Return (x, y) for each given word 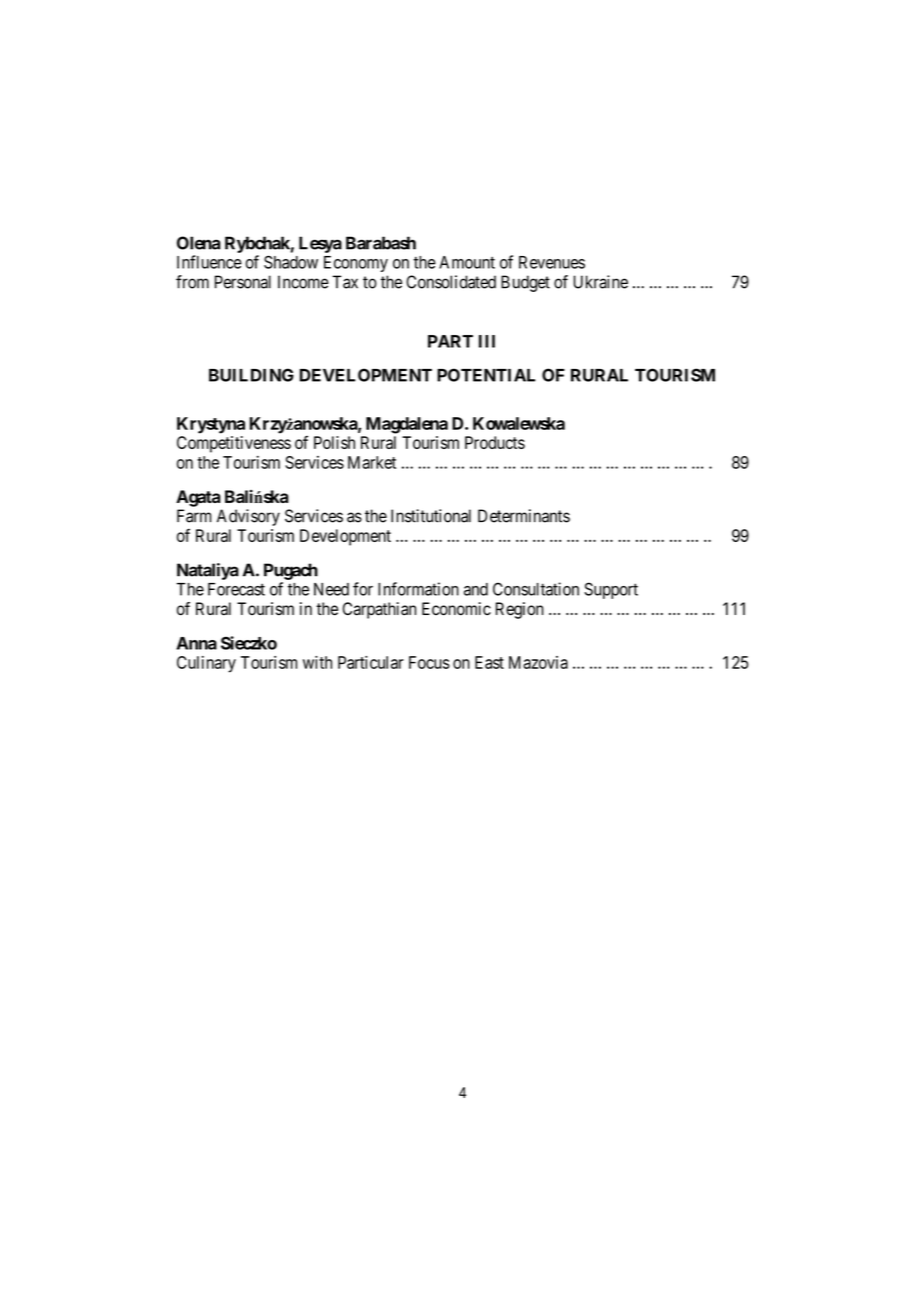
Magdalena (407, 425)
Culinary (206, 664)
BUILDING (251, 375)
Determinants (524, 516)
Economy (356, 264)
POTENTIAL (486, 375)
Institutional (431, 516)
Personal (243, 282)
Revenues (552, 262)
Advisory (248, 517)
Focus (429, 662)
